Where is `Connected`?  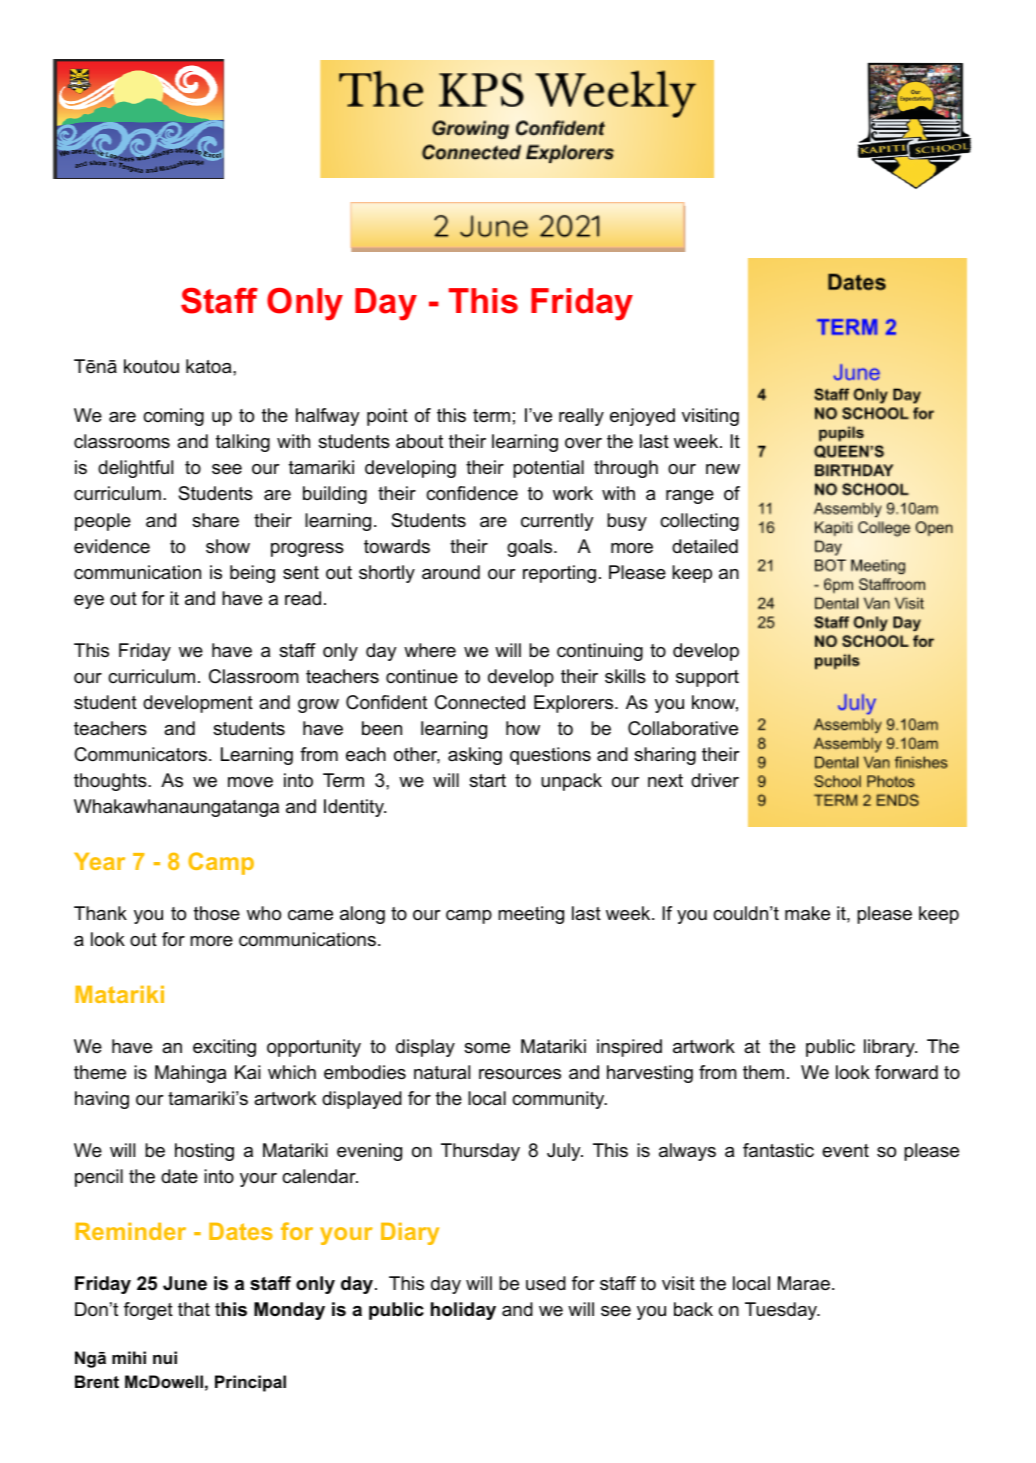 Connected is located at coordinates (480, 702).
